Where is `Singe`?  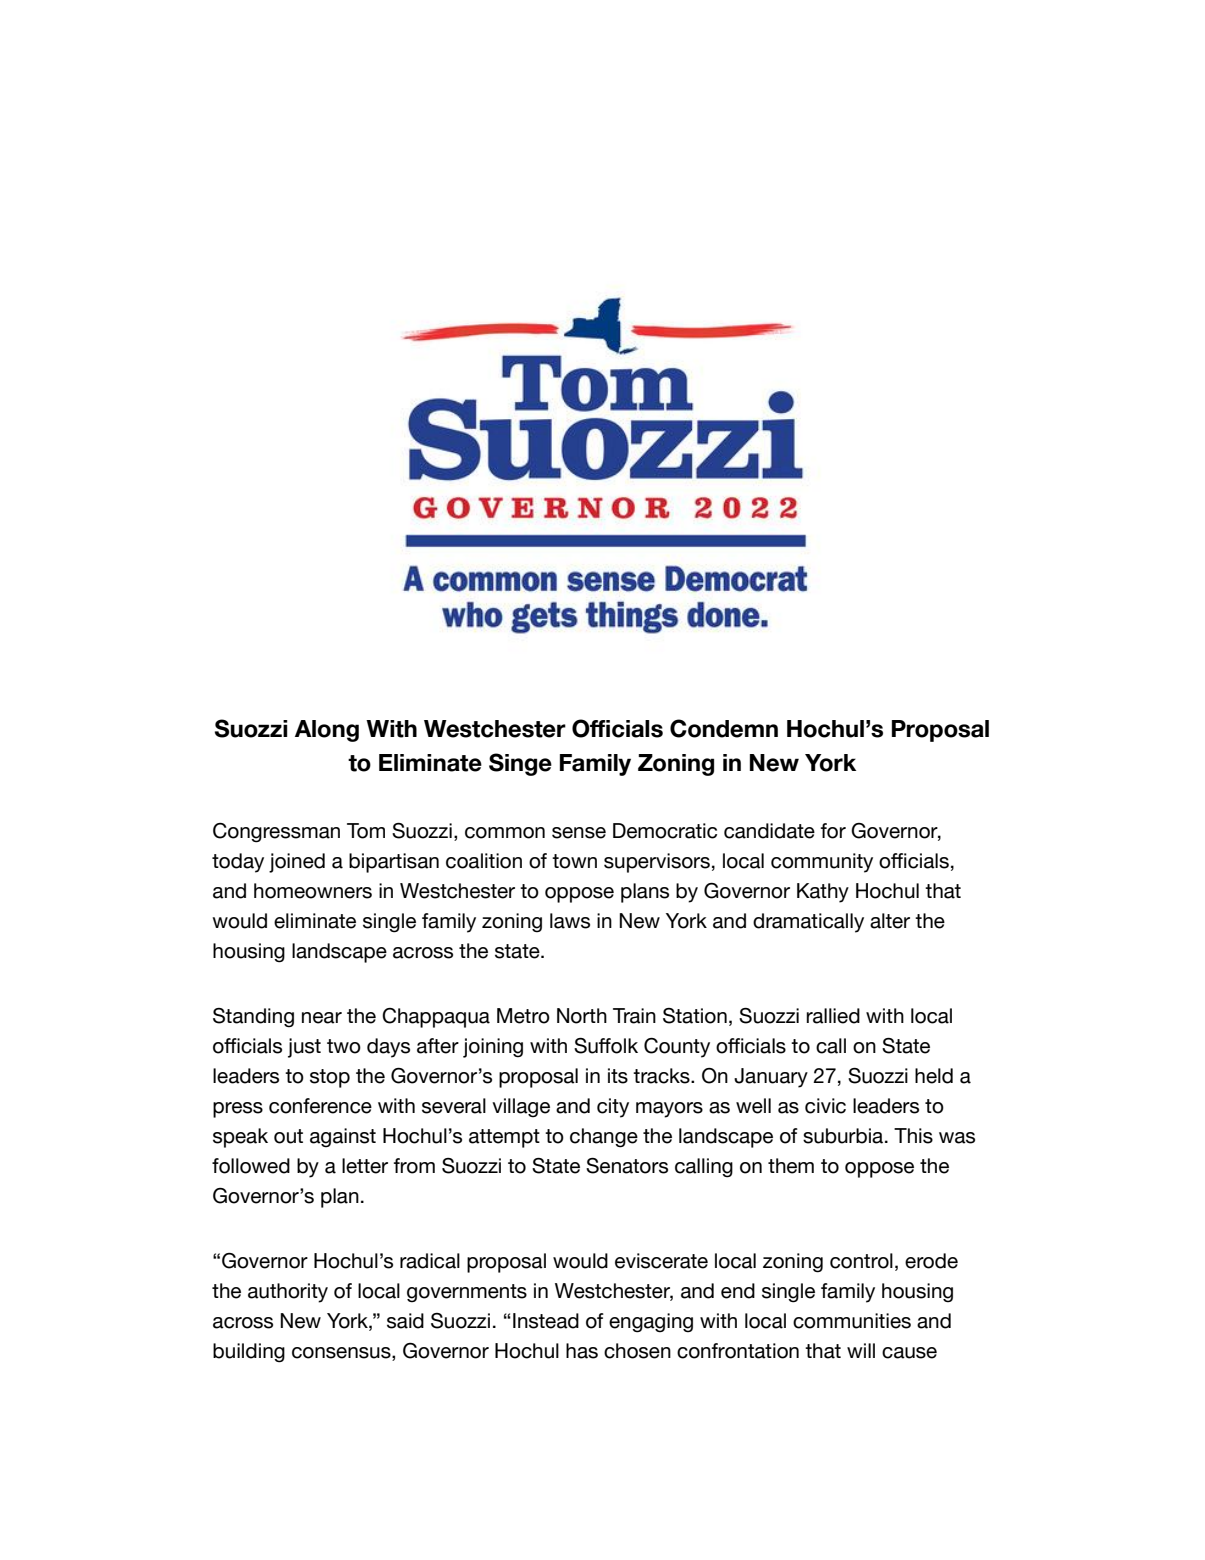 Singe is located at coordinates (520, 764).
